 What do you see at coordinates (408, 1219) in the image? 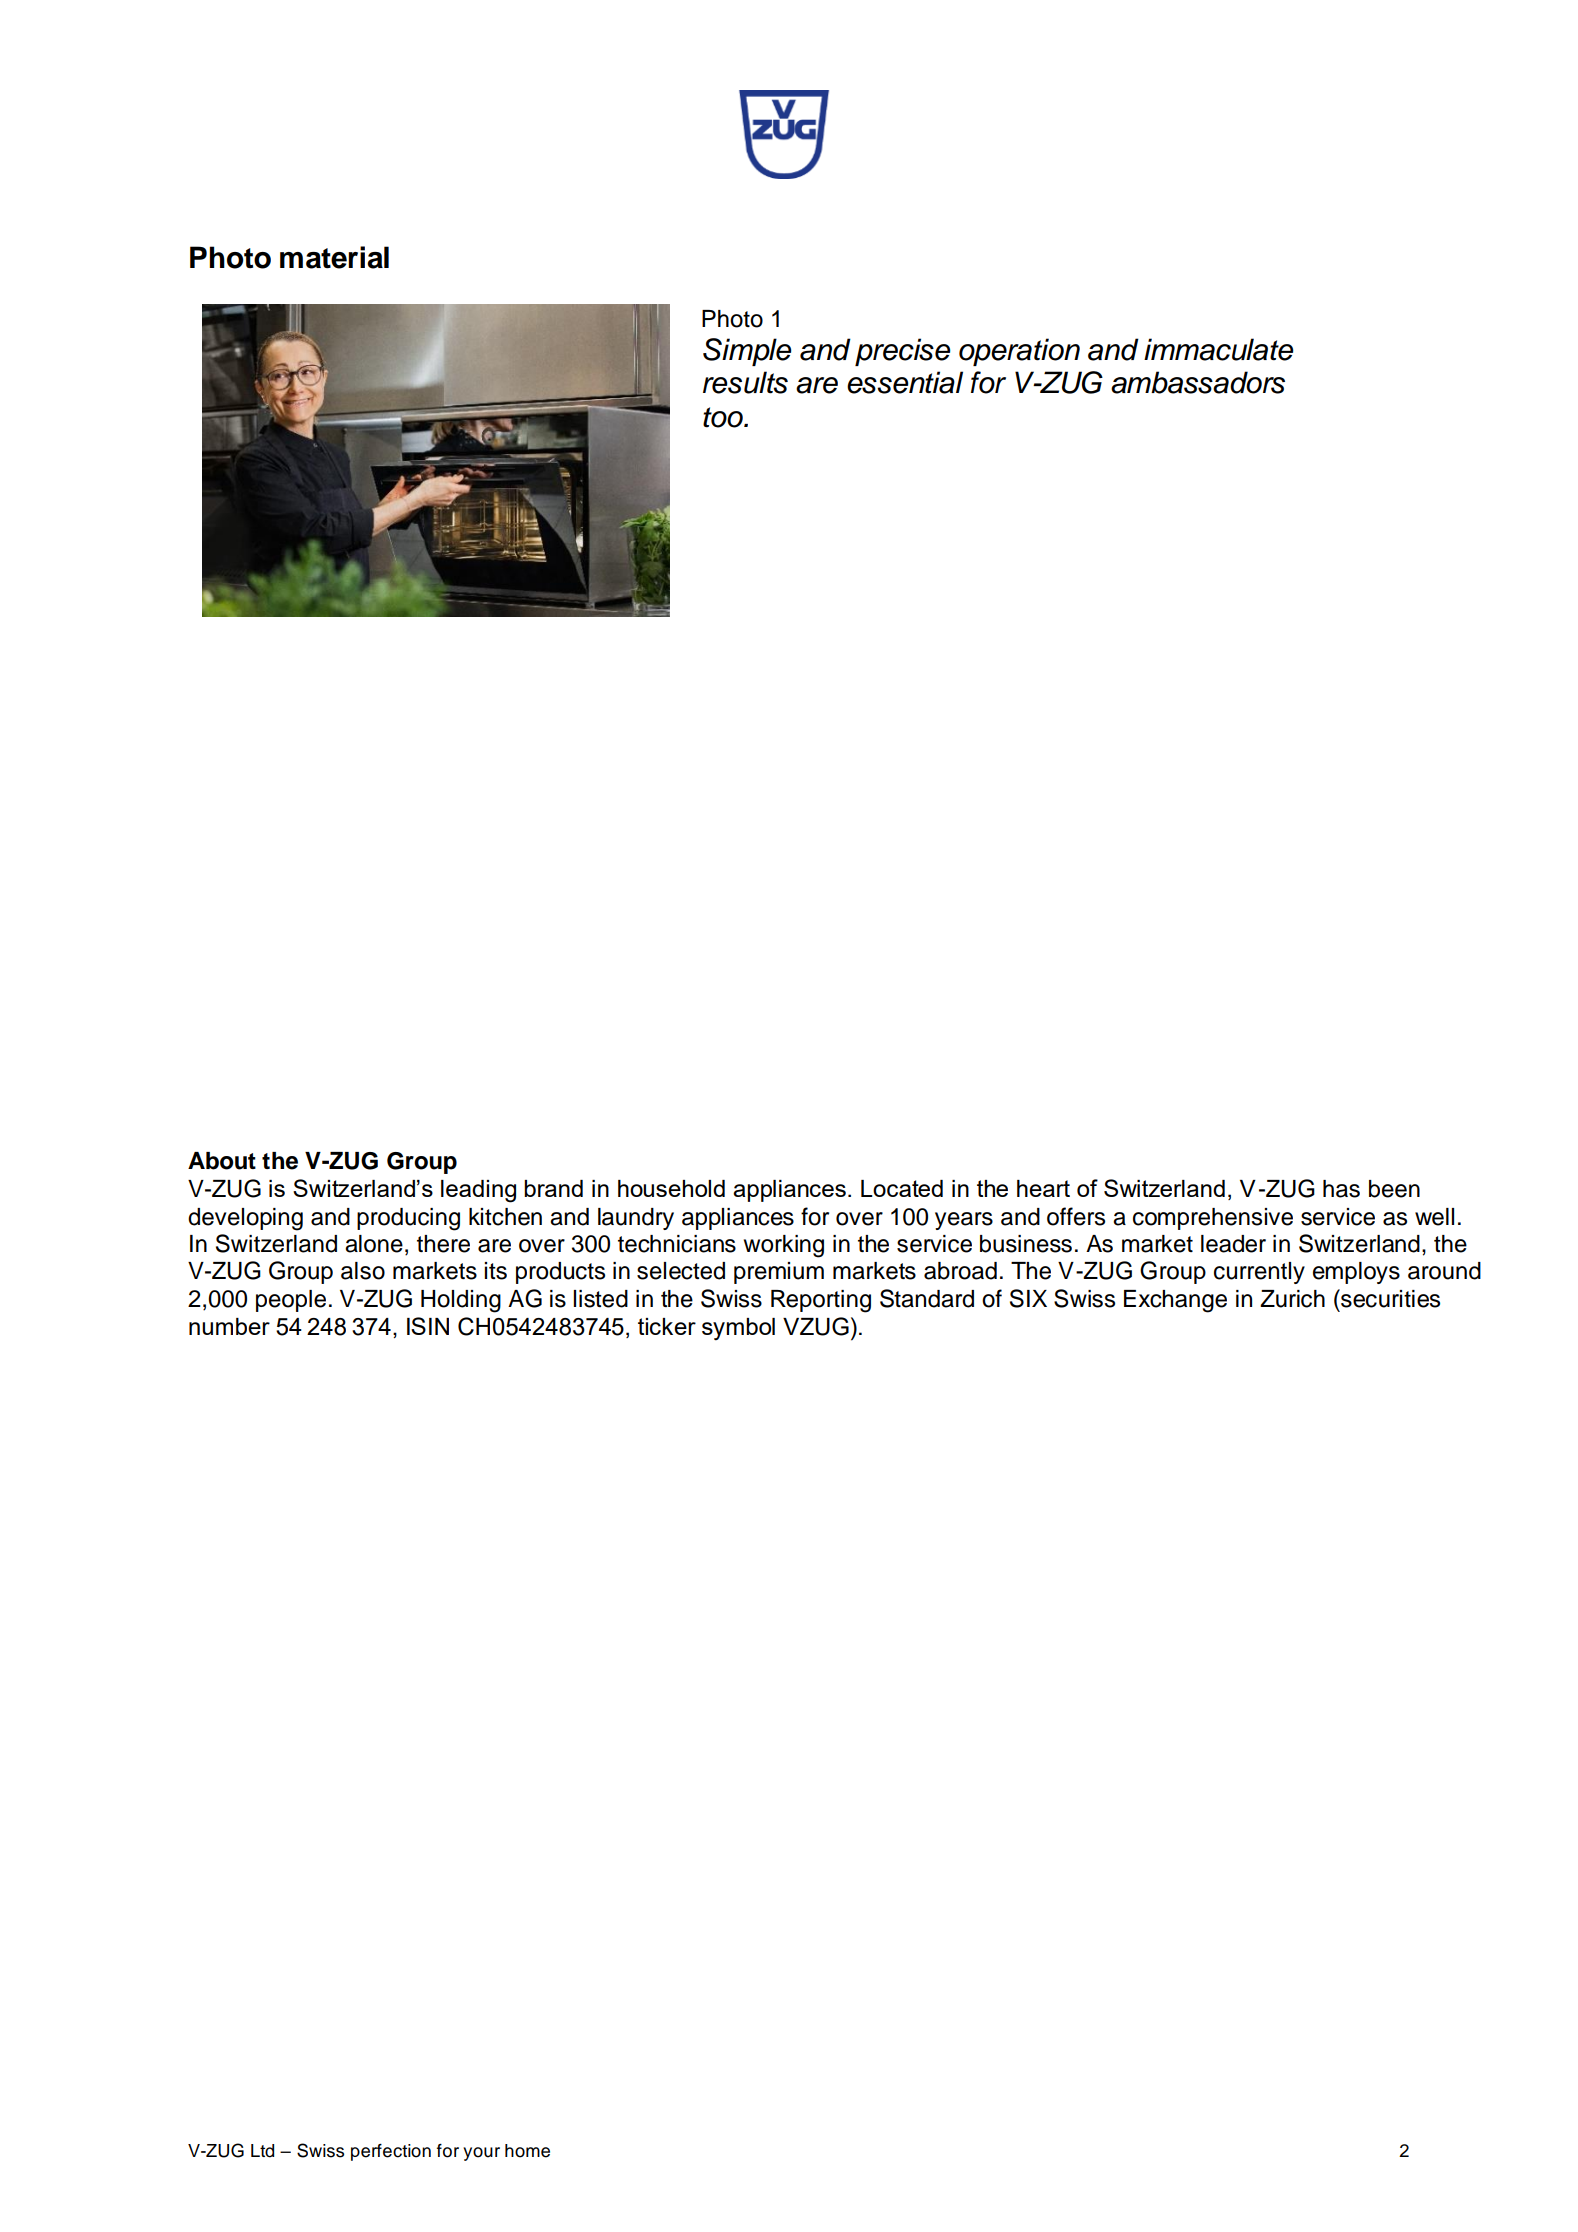
I see `producing` at bounding box center [408, 1219].
